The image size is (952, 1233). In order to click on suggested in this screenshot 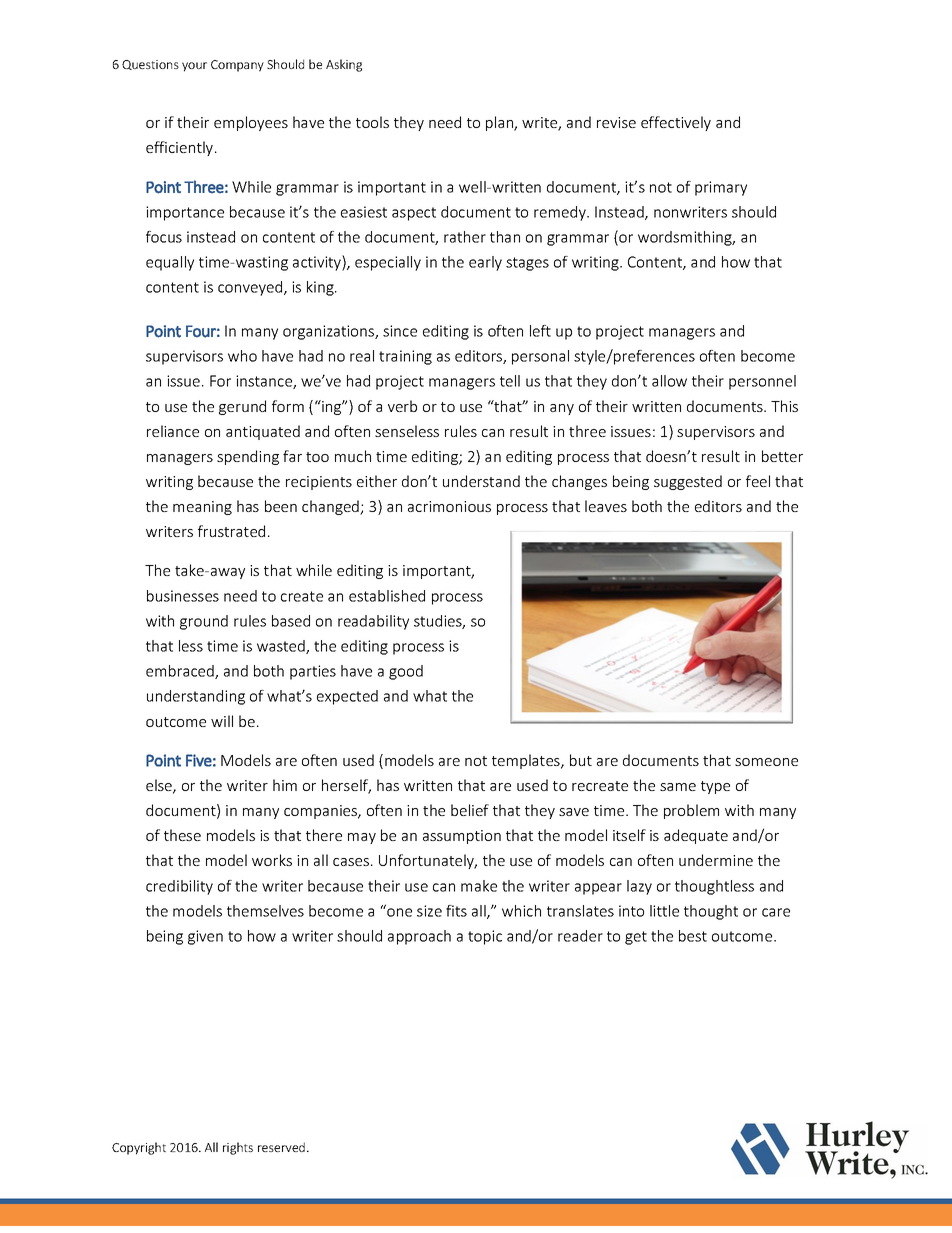, I will do `click(688, 482)`.
